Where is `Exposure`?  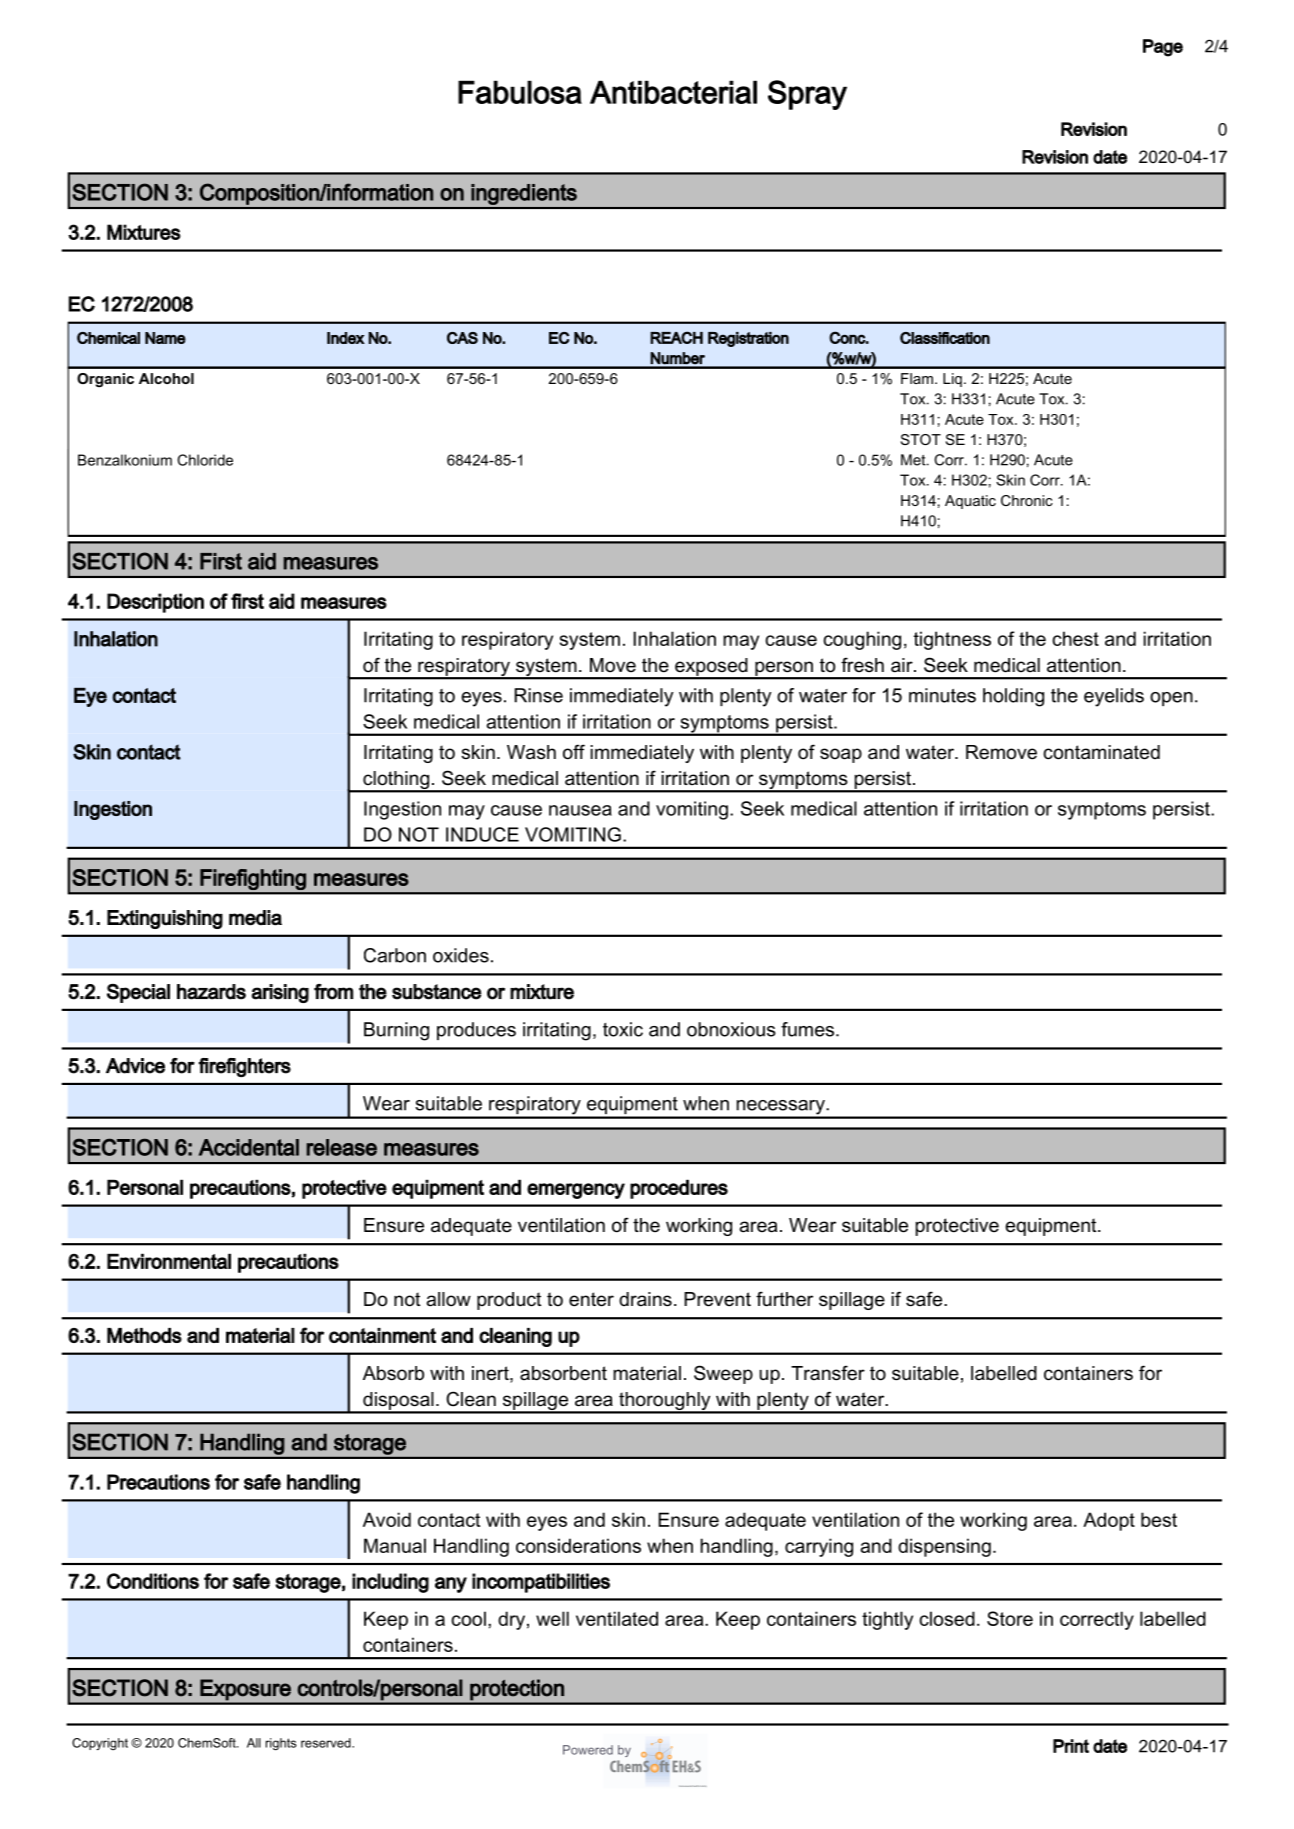 Exposure is located at coordinates (245, 1690).
